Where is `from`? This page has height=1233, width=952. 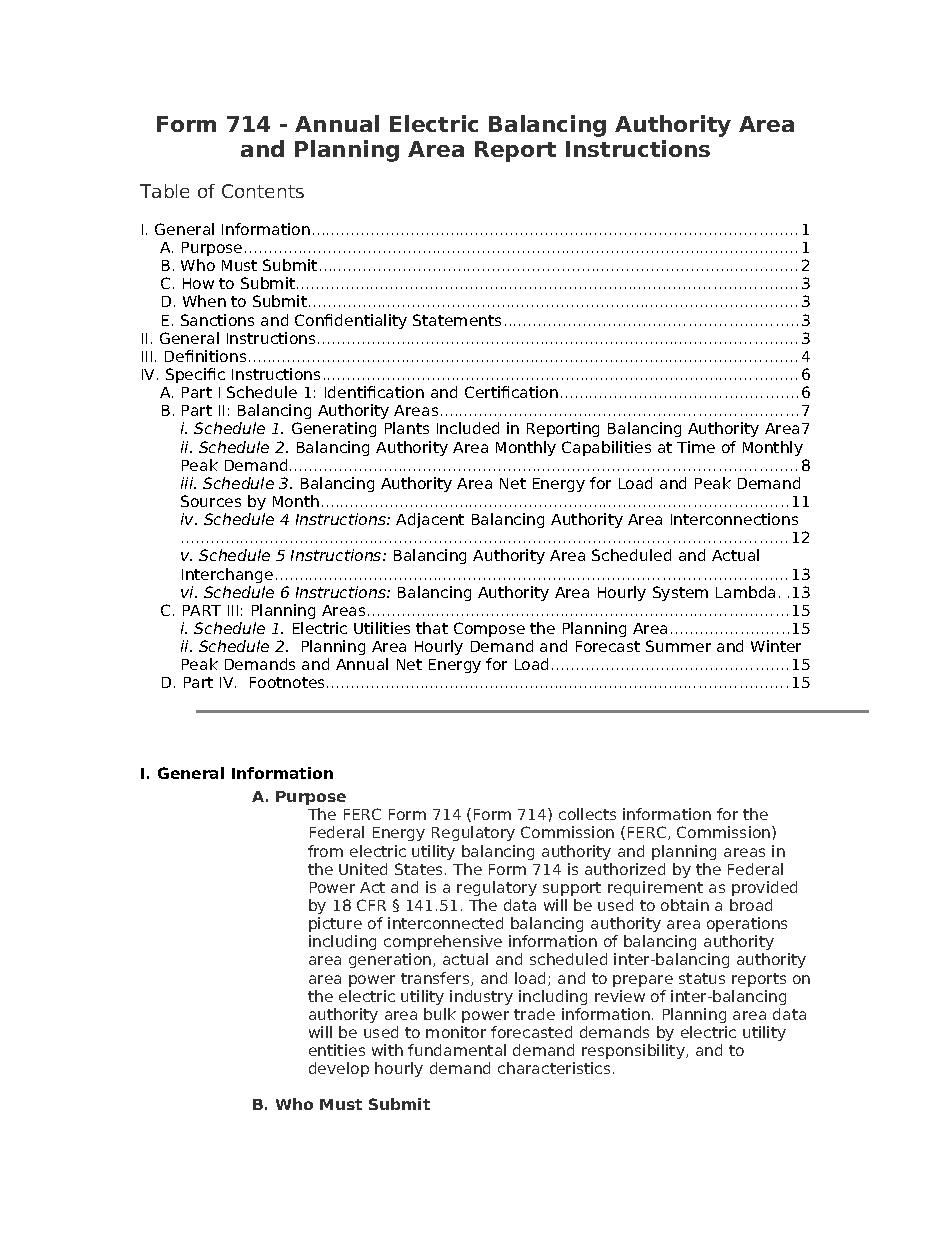 from is located at coordinates (325, 851).
